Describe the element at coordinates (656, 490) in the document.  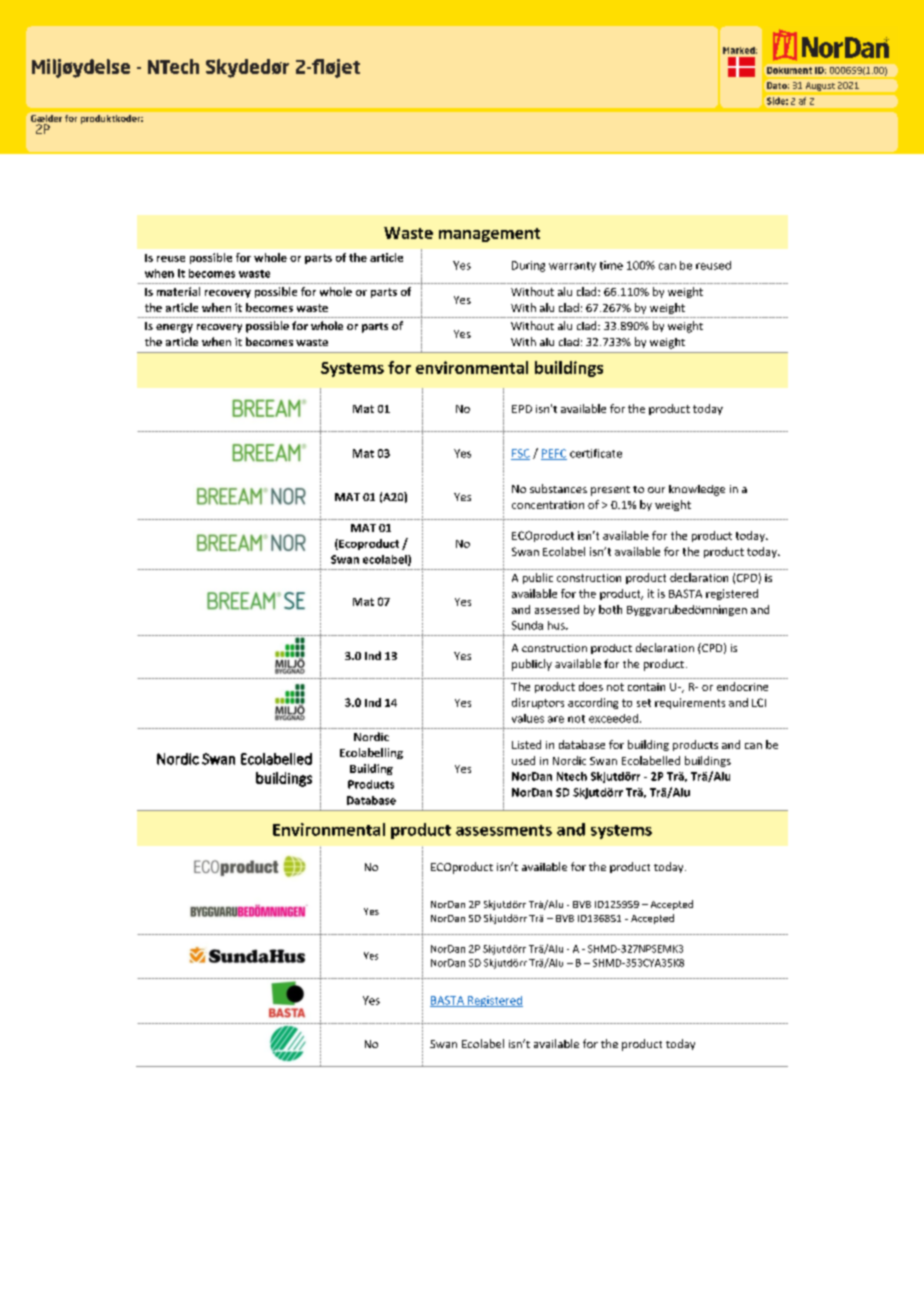
I see `our` at that location.
